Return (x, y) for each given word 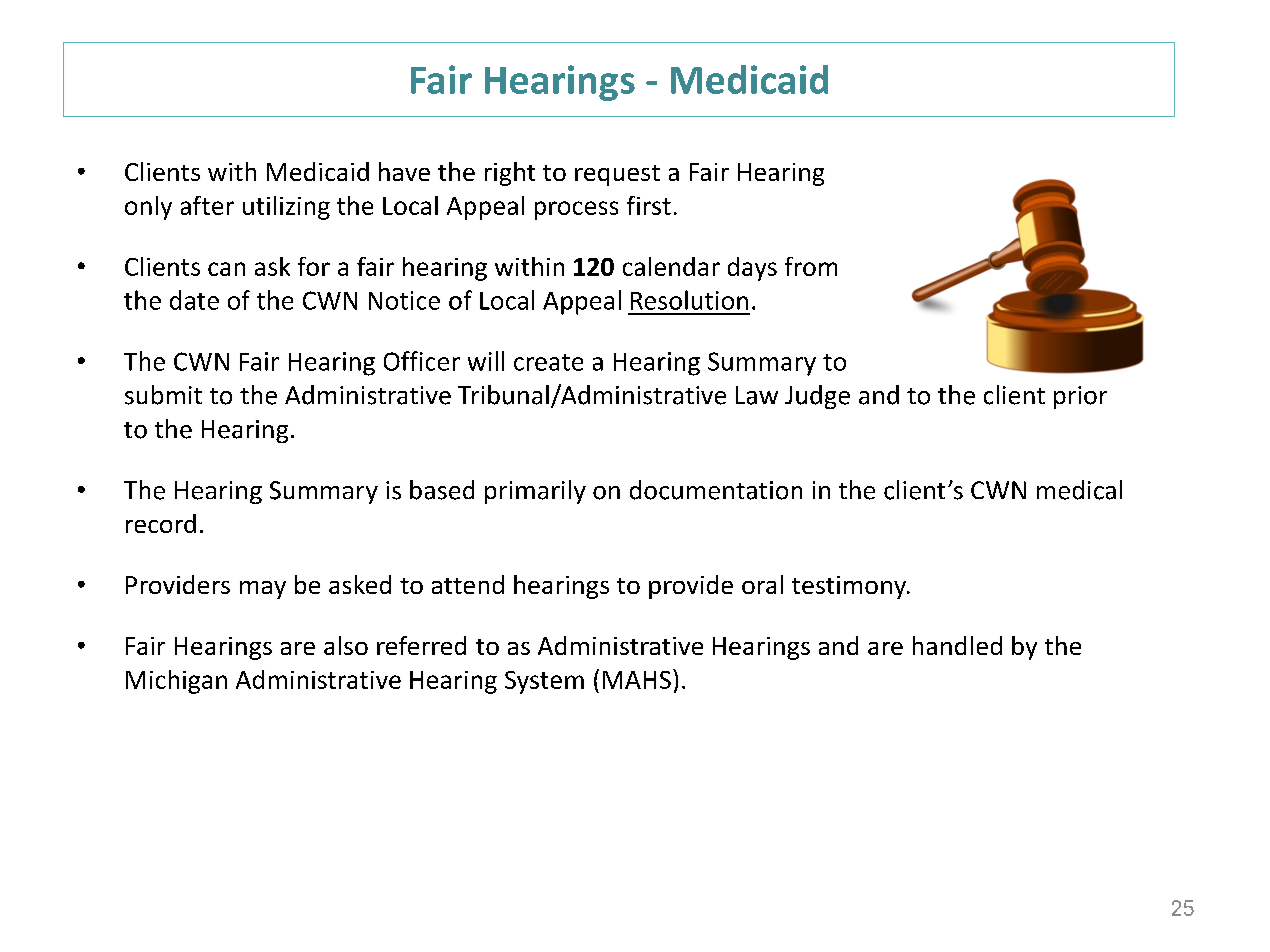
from (811, 266)
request (617, 175)
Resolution (689, 300)
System (544, 682)
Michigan (176, 682)
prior (1080, 397)
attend (468, 584)
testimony (850, 587)
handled (957, 645)
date (194, 300)
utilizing (286, 208)
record (161, 523)
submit (163, 395)
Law (757, 395)
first (649, 205)
